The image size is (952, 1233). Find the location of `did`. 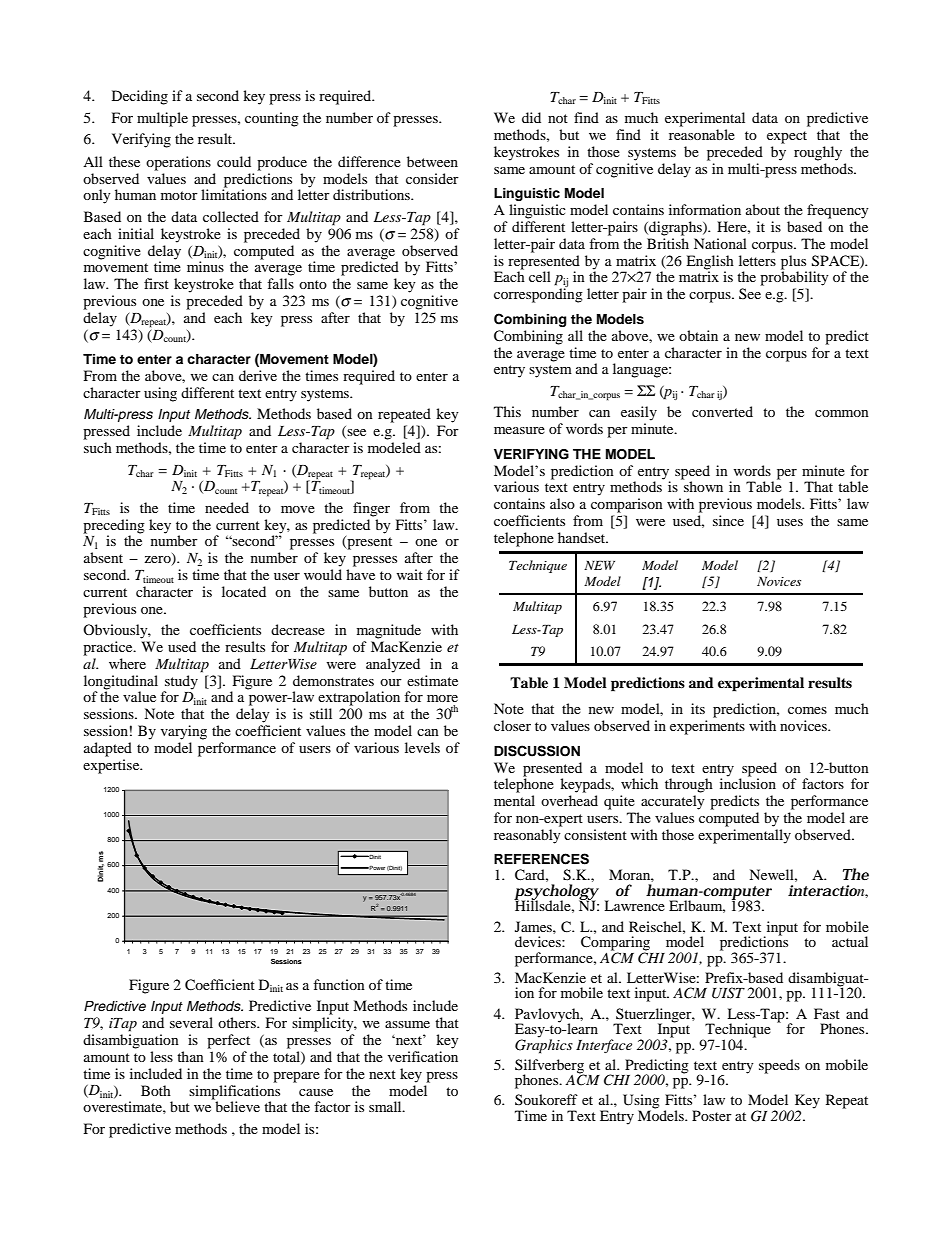

did is located at coordinates (531, 117).
